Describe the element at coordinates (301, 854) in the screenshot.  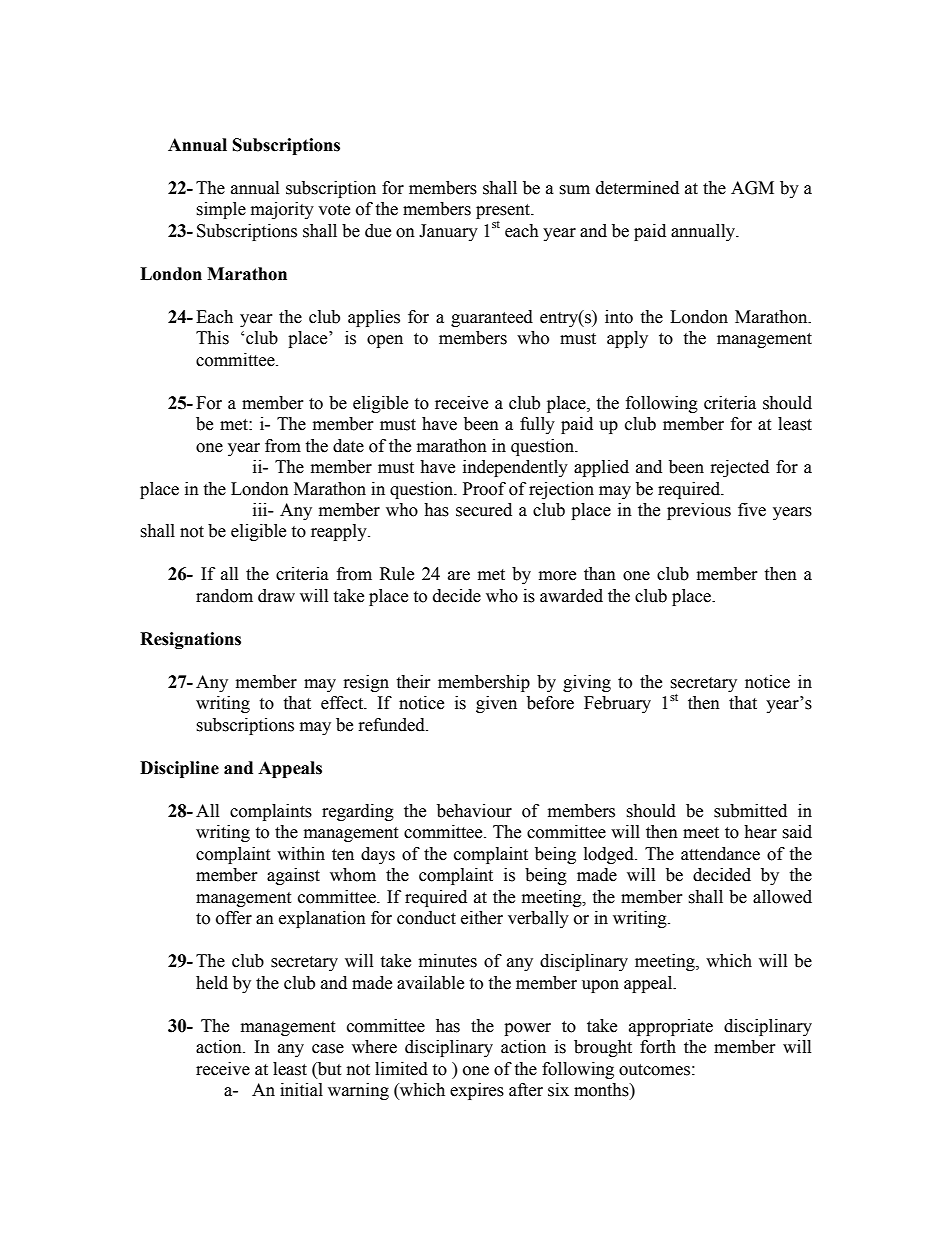
I see `within` at that location.
